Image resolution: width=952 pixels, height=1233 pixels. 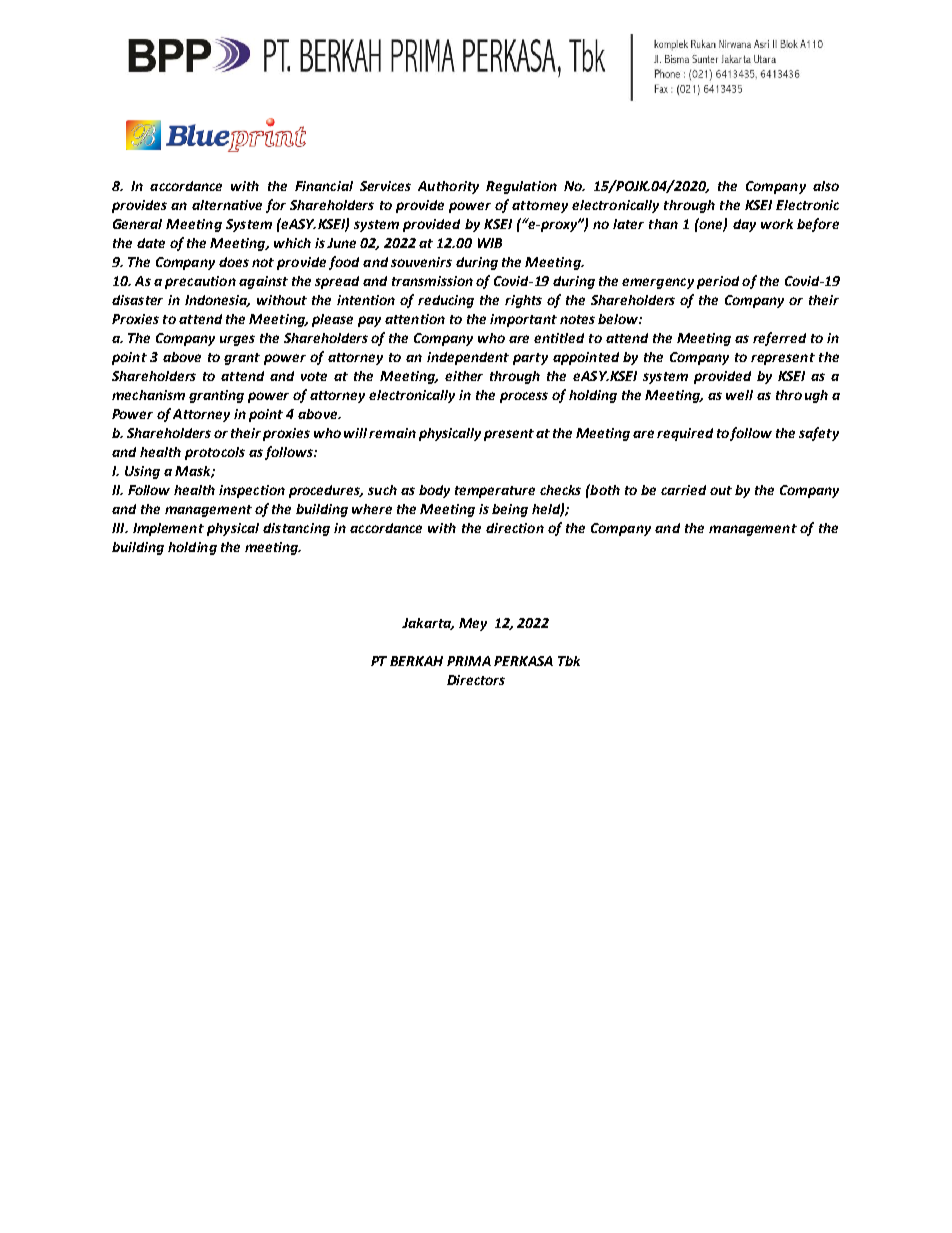 I want to click on Implement, so click(x=168, y=529).
